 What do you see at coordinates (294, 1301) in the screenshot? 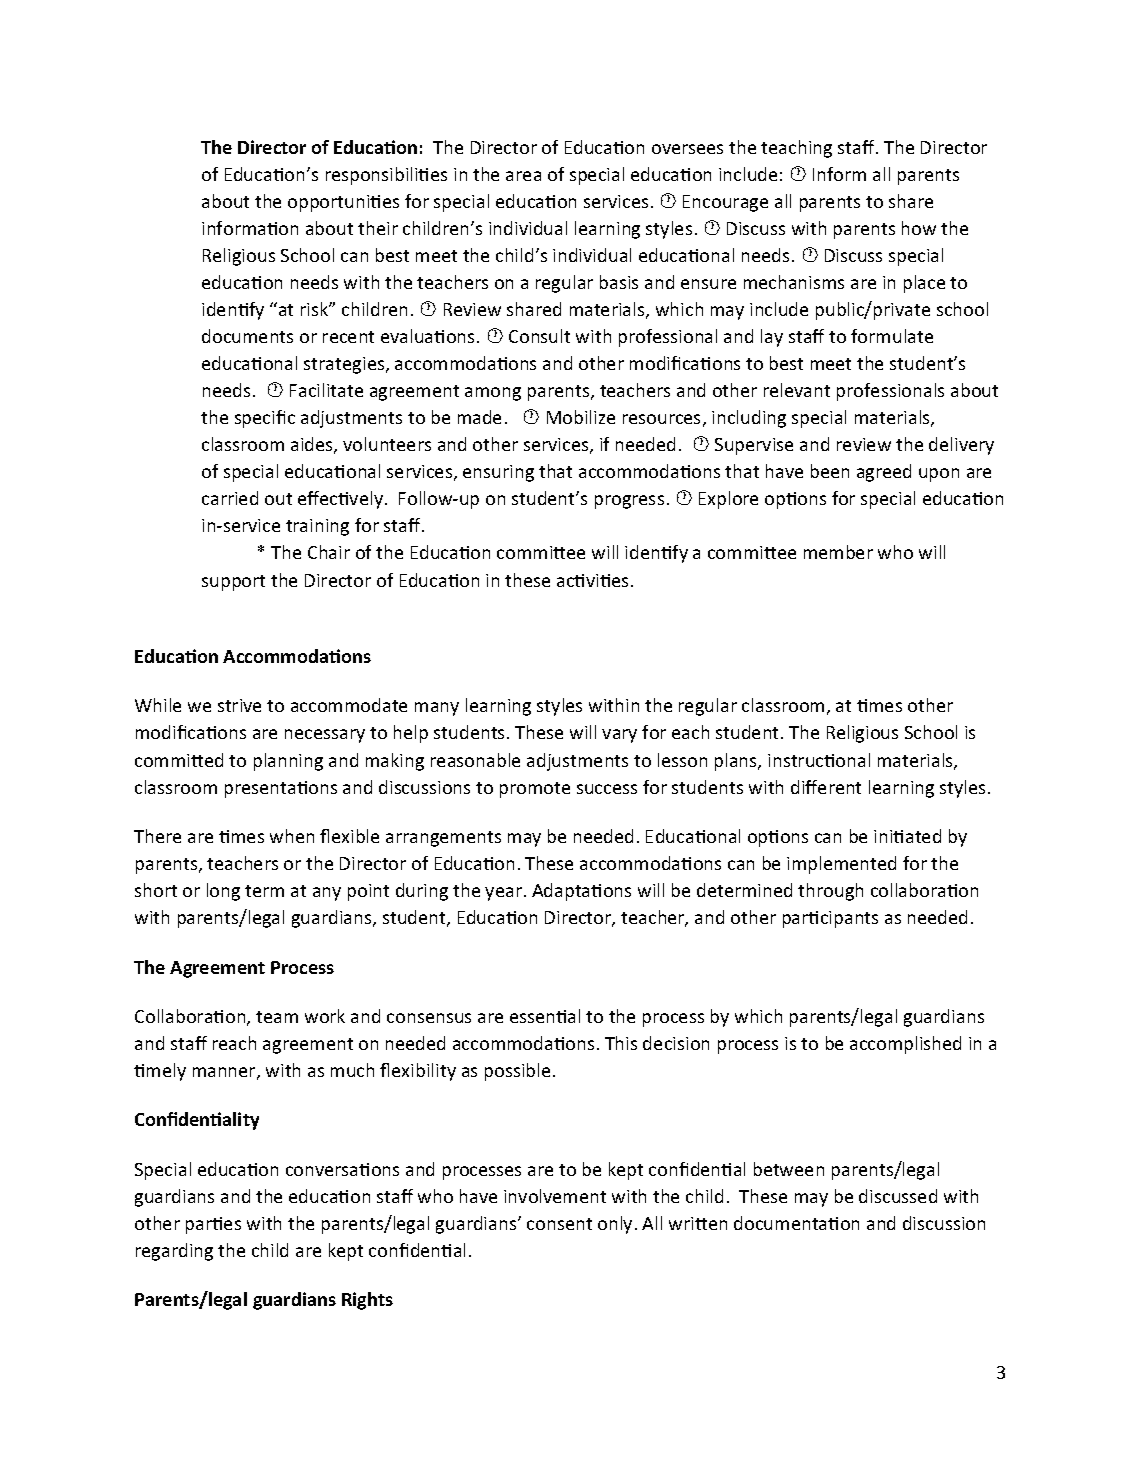
I see `guardians` at bounding box center [294, 1301].
